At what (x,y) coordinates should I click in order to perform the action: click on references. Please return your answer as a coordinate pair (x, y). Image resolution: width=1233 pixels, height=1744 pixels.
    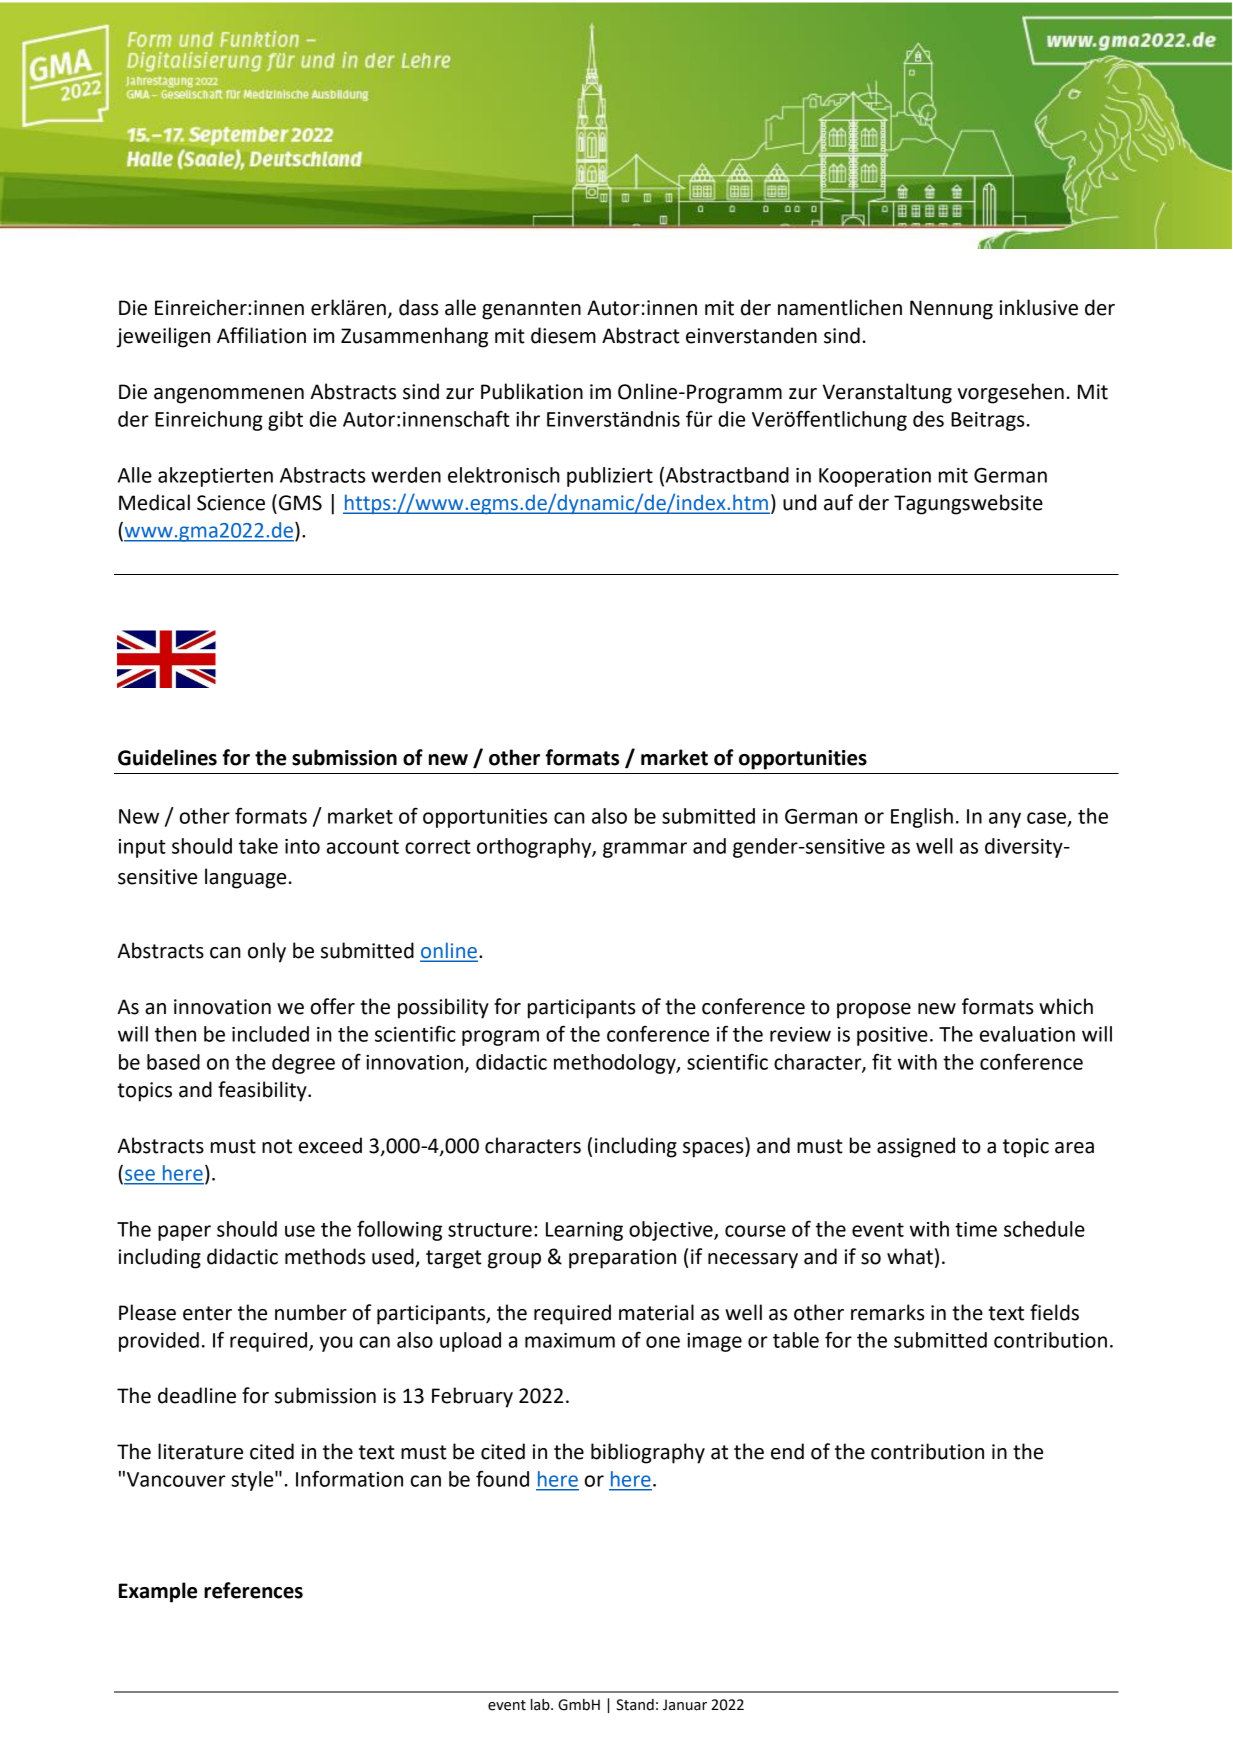
    Looking at the image, I should click on (253, 1590).
